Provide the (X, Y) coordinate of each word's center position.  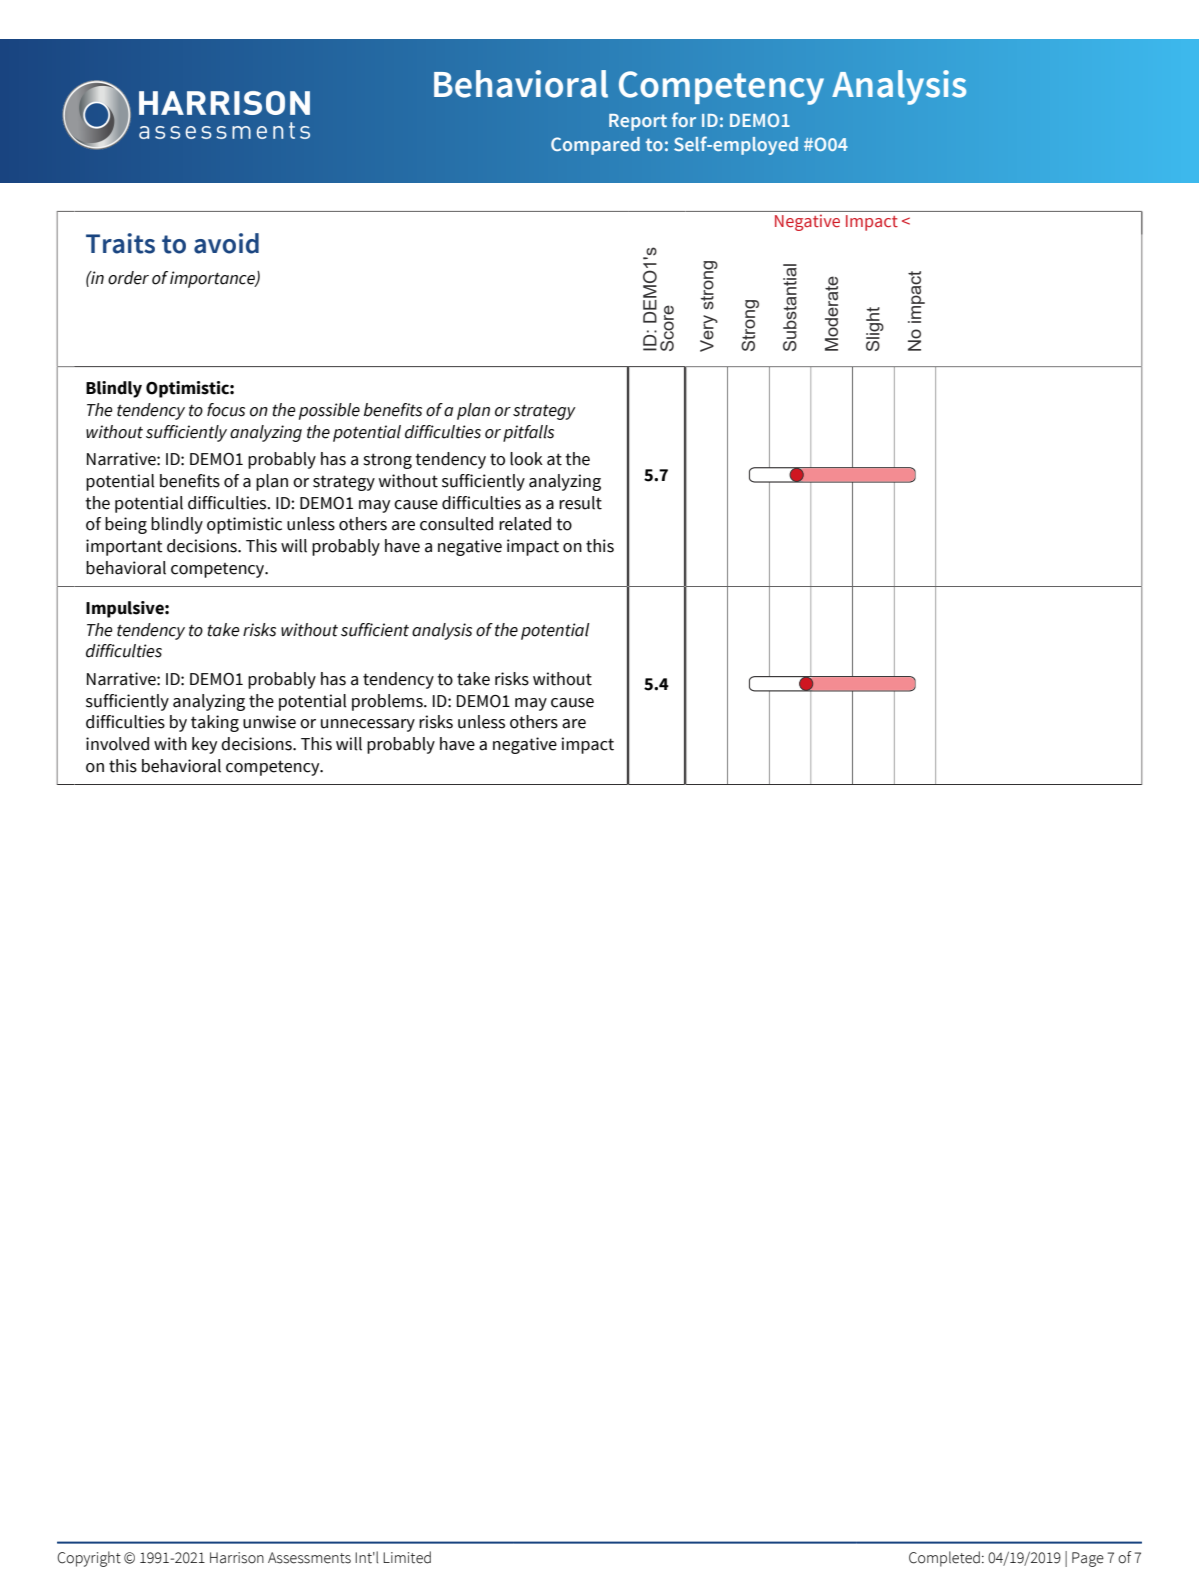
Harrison (237, 1558)
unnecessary (368, 725)
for (684, 119)
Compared (595, 146)
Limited (407, 1557)
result (580, 503)
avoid (226, 243)
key (204, 745)
